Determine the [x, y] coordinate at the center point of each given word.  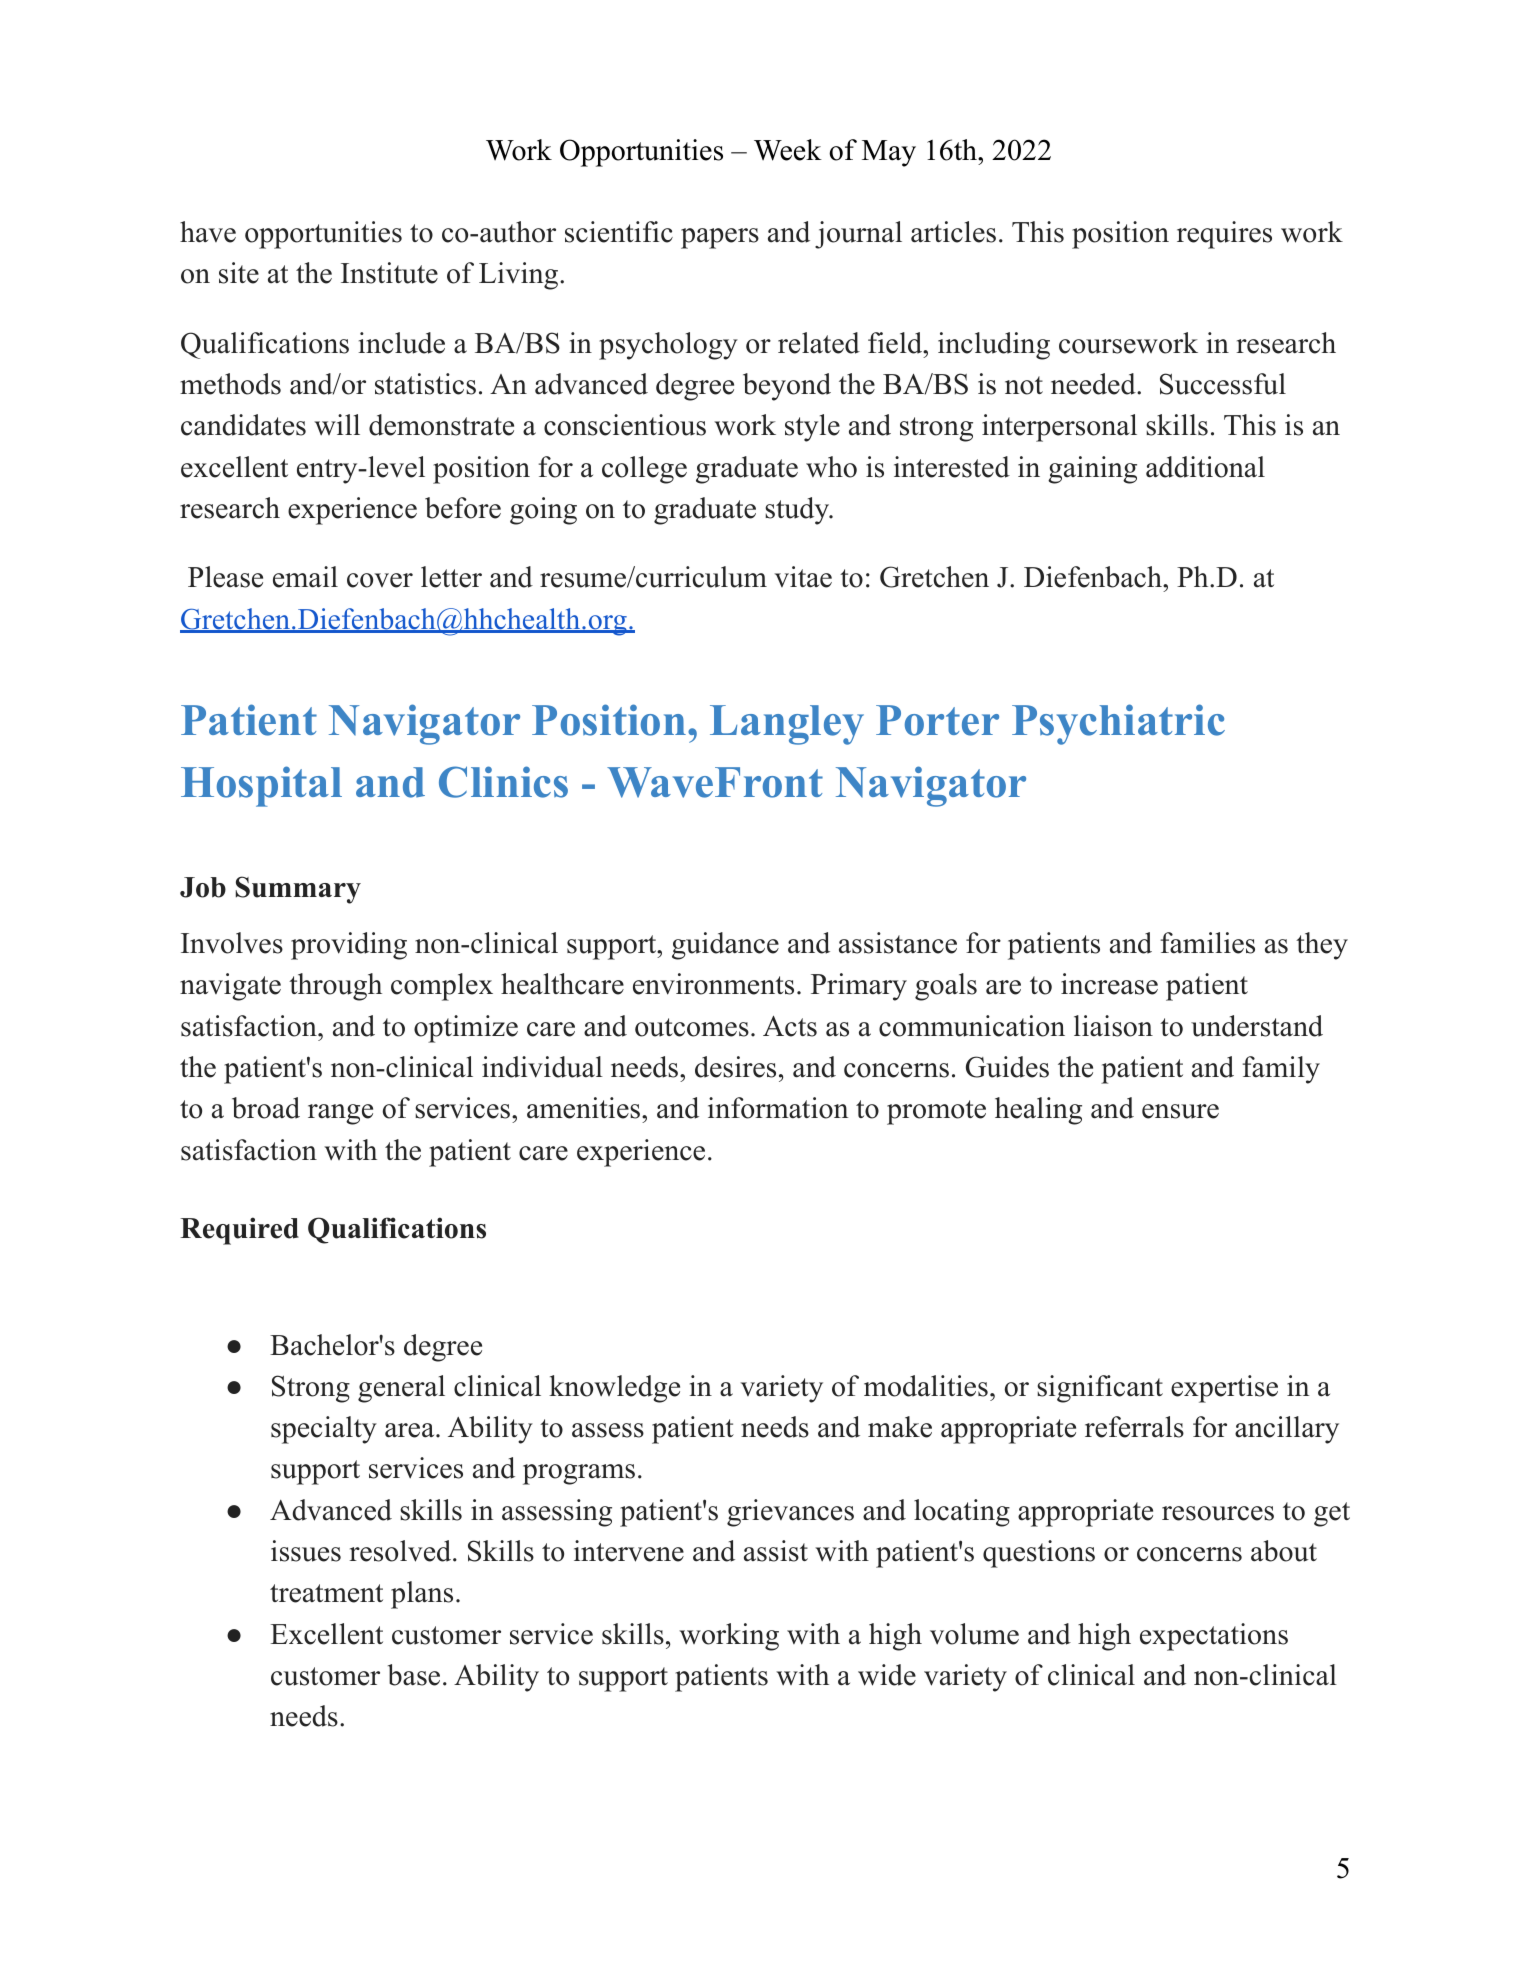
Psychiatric [1118, 724]
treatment [326, 1593]
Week [788, 150]
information [778, 1108]
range [340, 1114]
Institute [389, 273]
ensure [1180, 1111]
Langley [787, 725]
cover [380, 580]
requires [1224, 235]
